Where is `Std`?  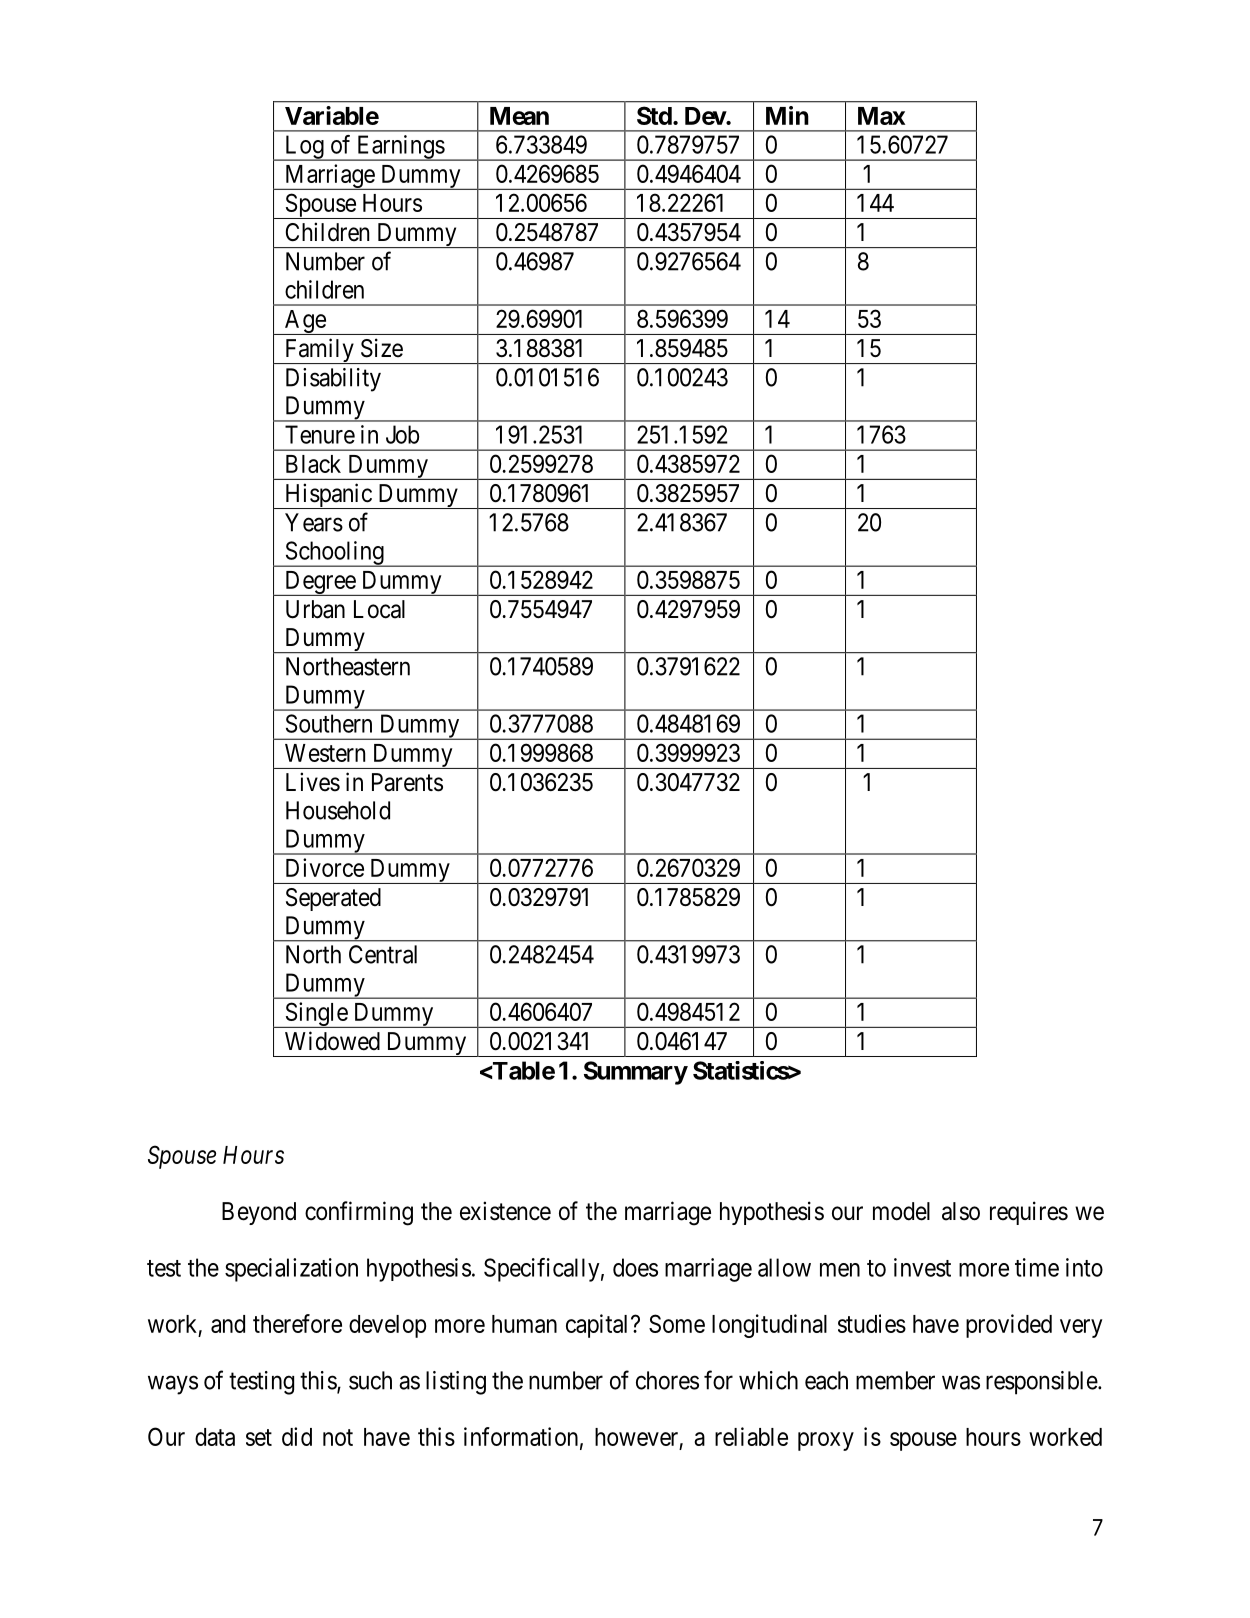
Std is located at coordinates (654, 115).
